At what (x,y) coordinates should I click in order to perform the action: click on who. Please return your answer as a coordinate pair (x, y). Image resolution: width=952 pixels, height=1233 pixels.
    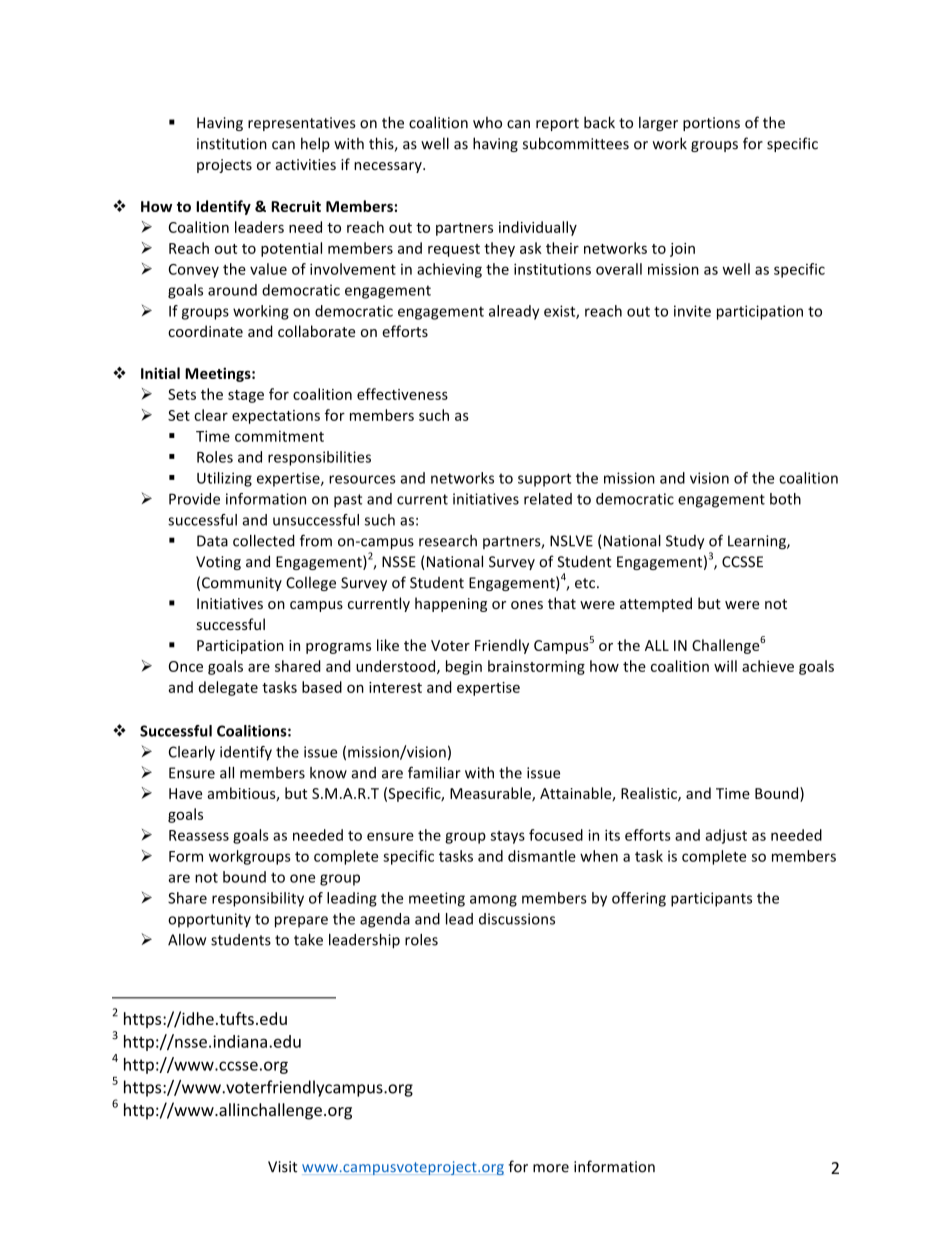
    Looking at the image, I should click on (487, 122).
